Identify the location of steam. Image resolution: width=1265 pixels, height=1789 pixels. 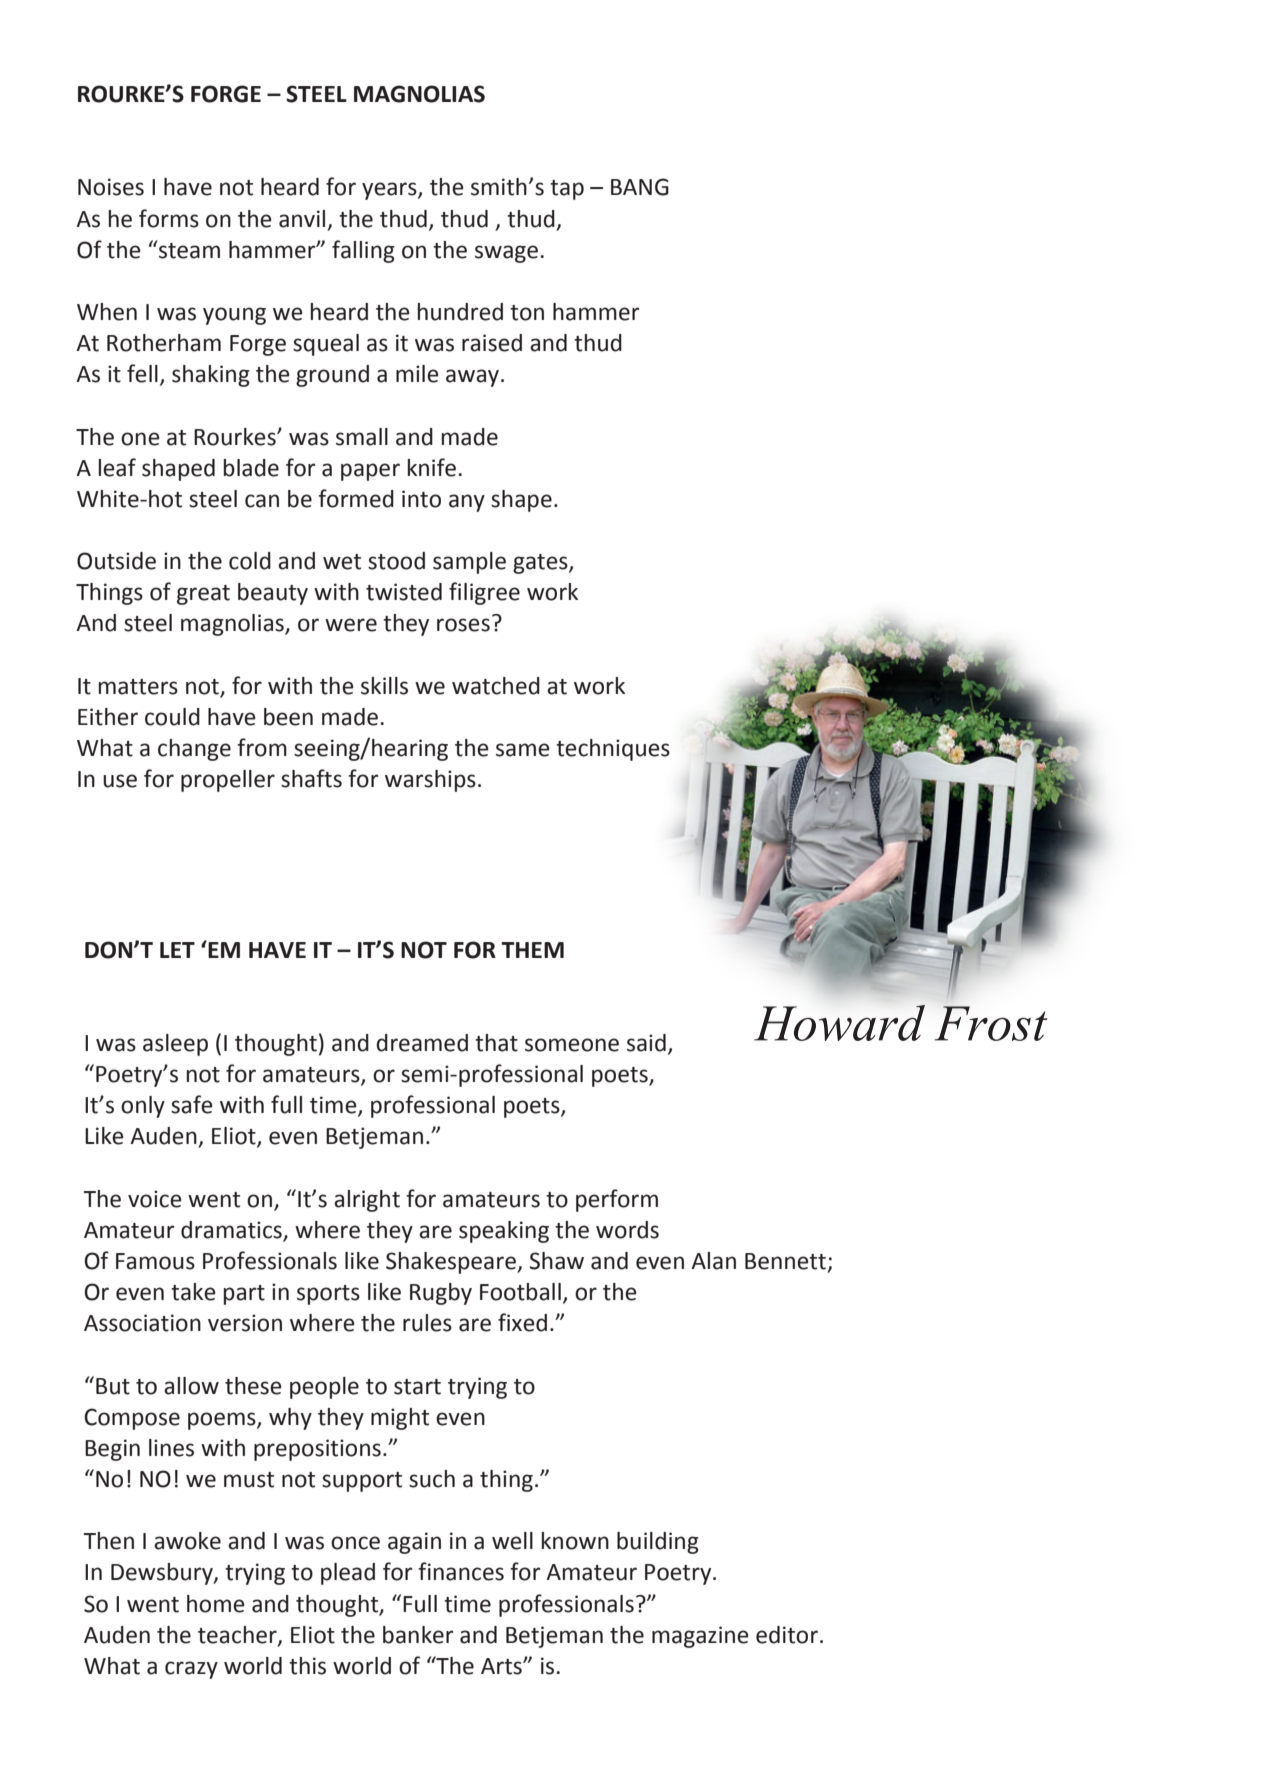
(188, 249).
